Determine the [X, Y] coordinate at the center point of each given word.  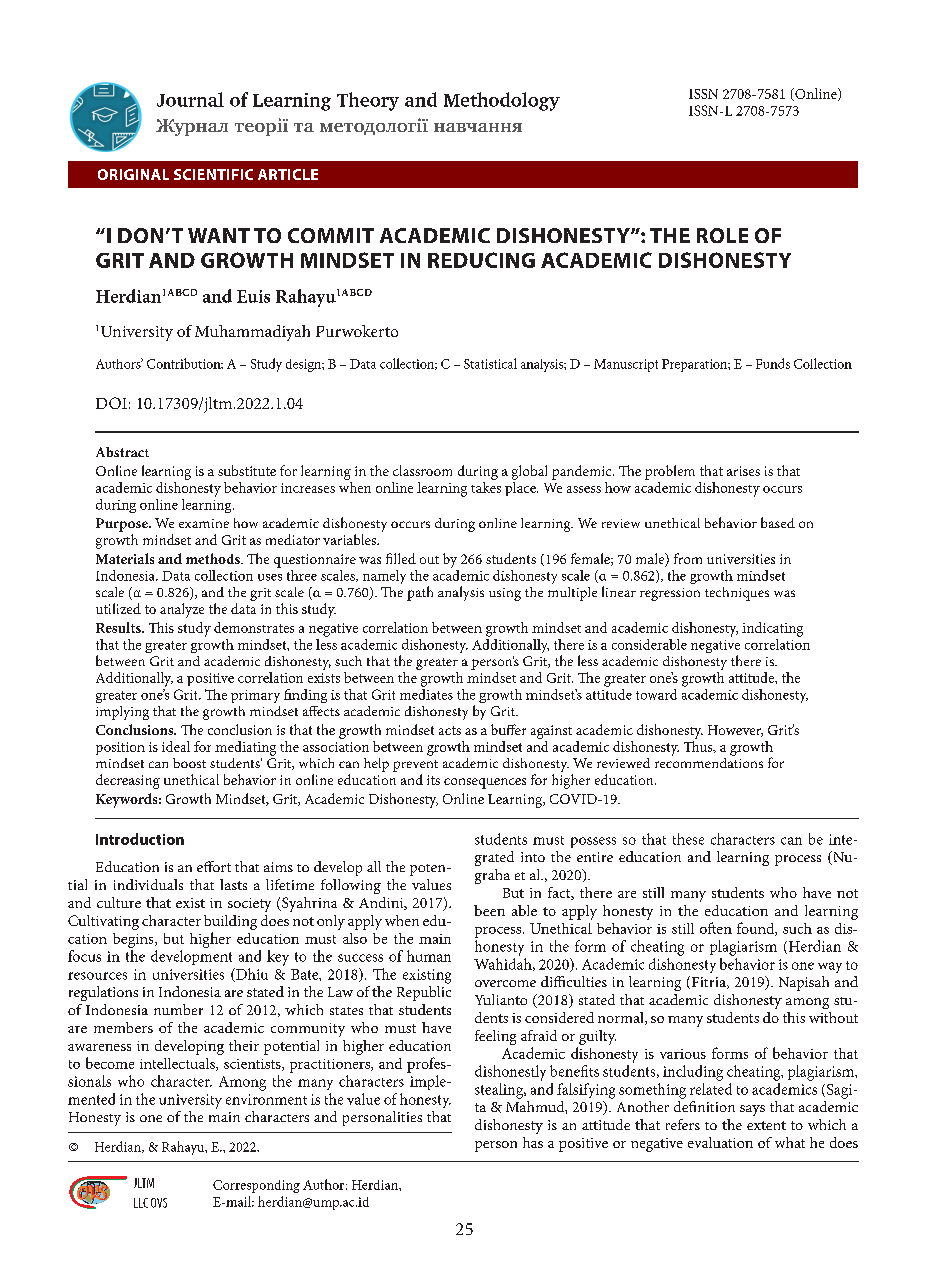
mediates [426, 693]
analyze [182, 610]
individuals [148, 884]
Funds [773, 363]
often [716, 928]
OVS [159, 1203]
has [533, 1142]
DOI [111, 403]
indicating [772, 629]
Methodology [502, 101]
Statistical [490, 363]
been [489, 910]
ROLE [722, 235]
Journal [190, 99]
